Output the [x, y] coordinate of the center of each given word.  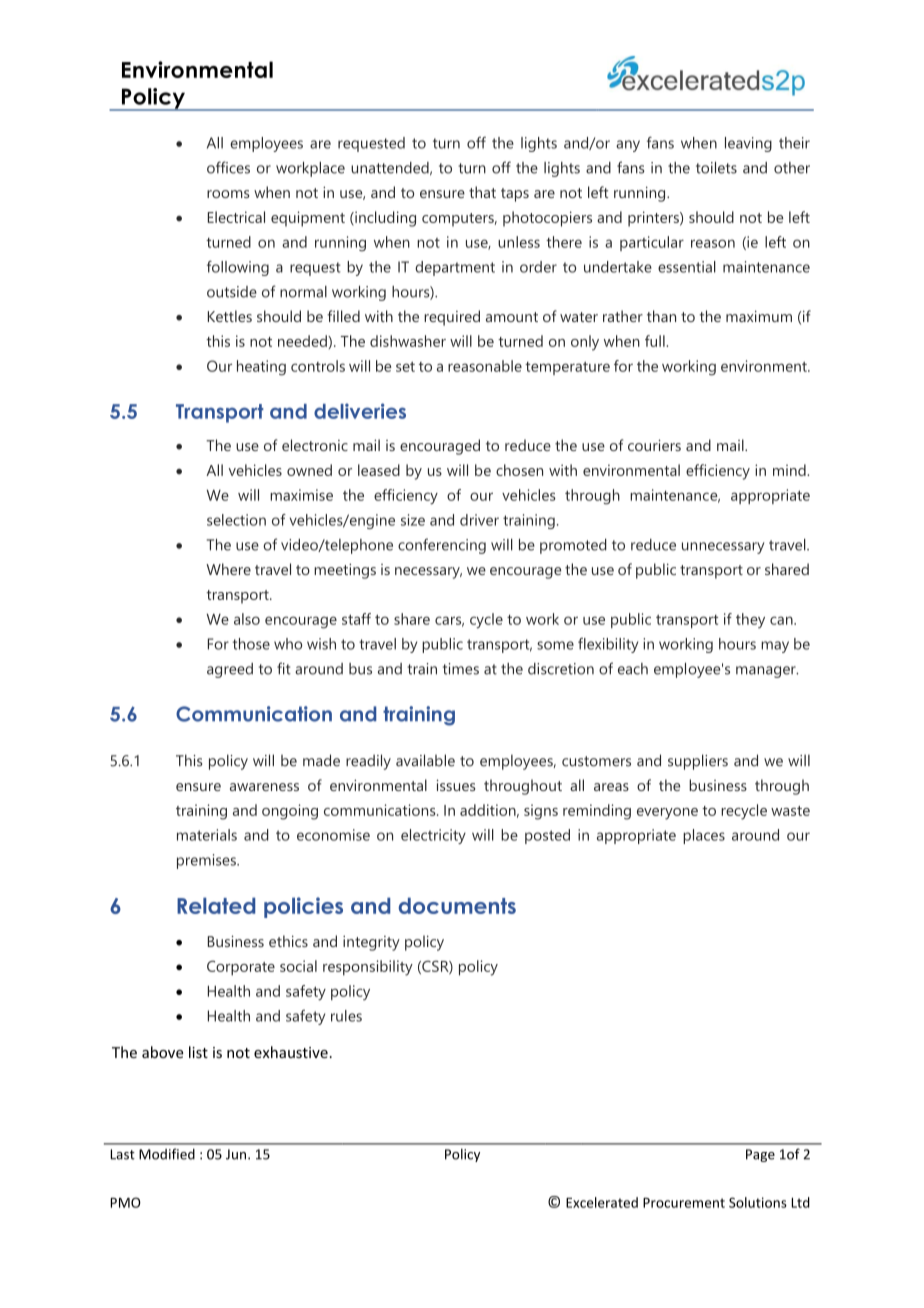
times [461, 669]
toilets [716, 168]
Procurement [684, 1203]
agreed [230, 670]
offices [228, 167]
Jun [237, 1154]
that [482, 192]
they [750, 620]
